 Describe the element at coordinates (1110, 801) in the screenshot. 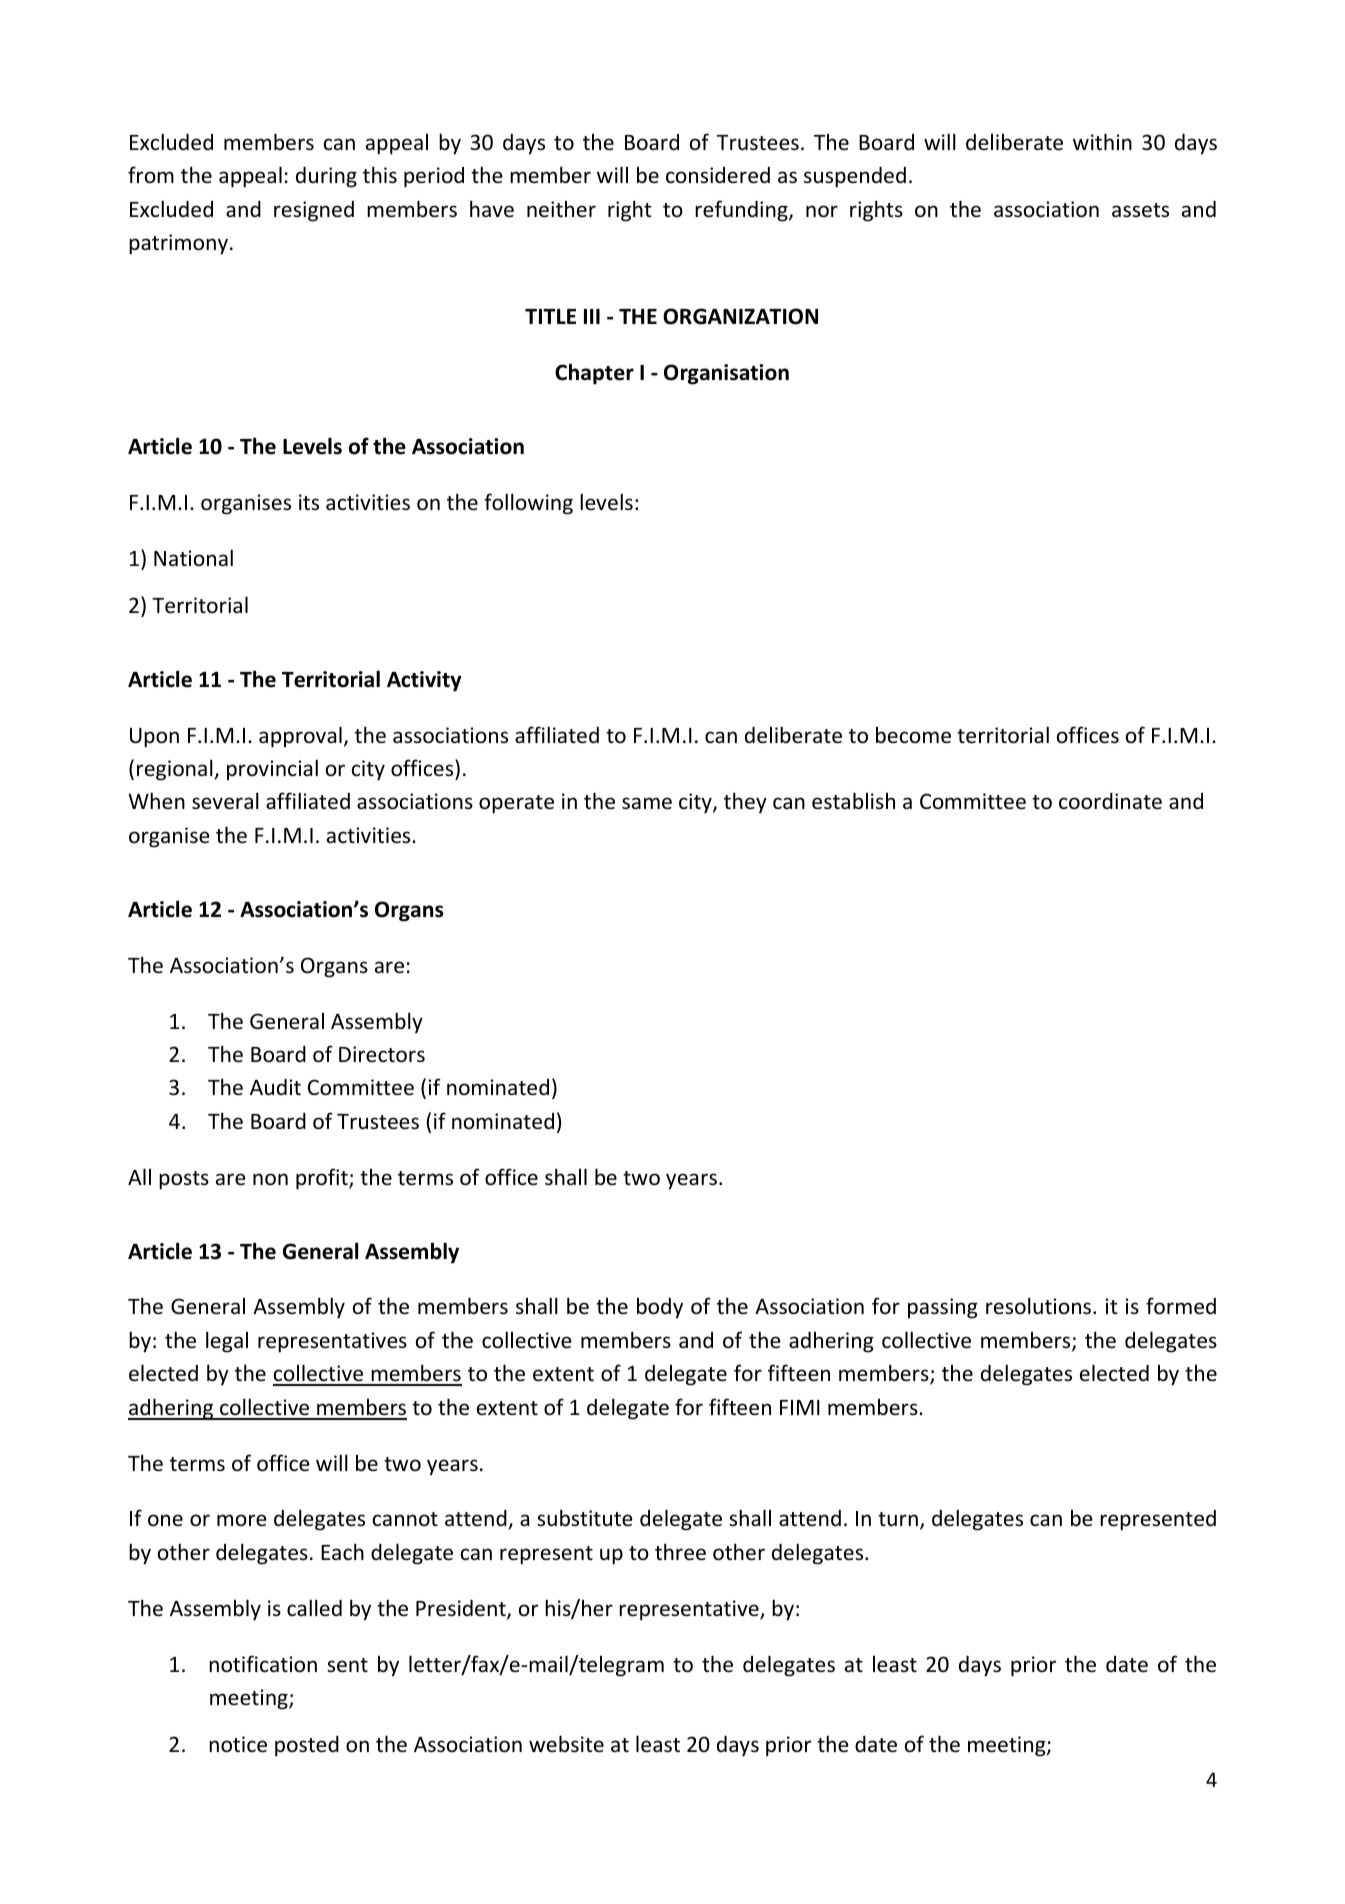

I see `coordinate` at that location.
